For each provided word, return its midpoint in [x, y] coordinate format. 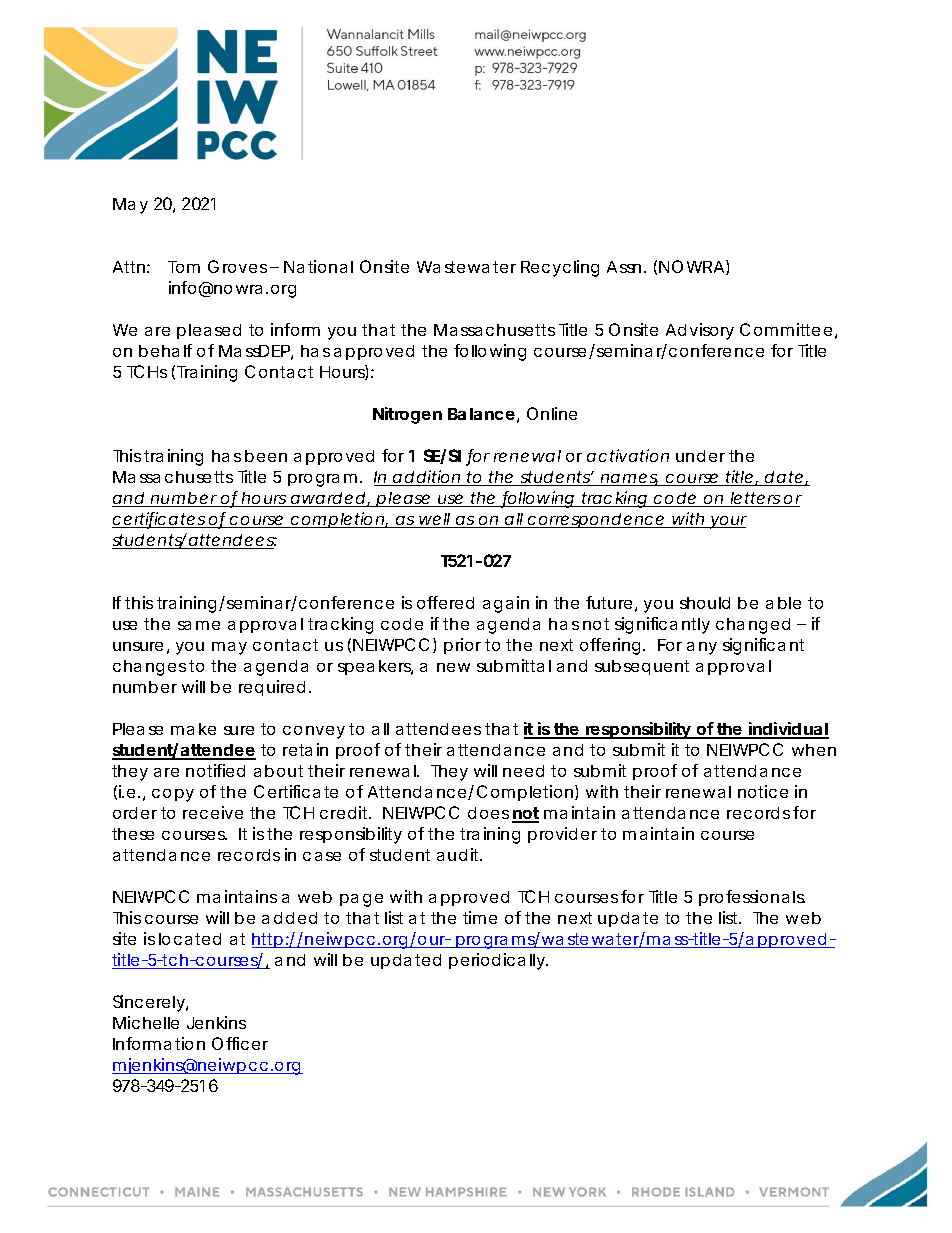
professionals [752, 898]
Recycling [560, 268]
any [702, 648]
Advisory [700, 331]
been [266, 456]
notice [763, 791]
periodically [497, 961]
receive [213, 812]
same [199, 625]
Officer [240, 1043]
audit [459, 854]
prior [462, 646]
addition [426, 478]
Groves [237, 266]
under [700, 456]
